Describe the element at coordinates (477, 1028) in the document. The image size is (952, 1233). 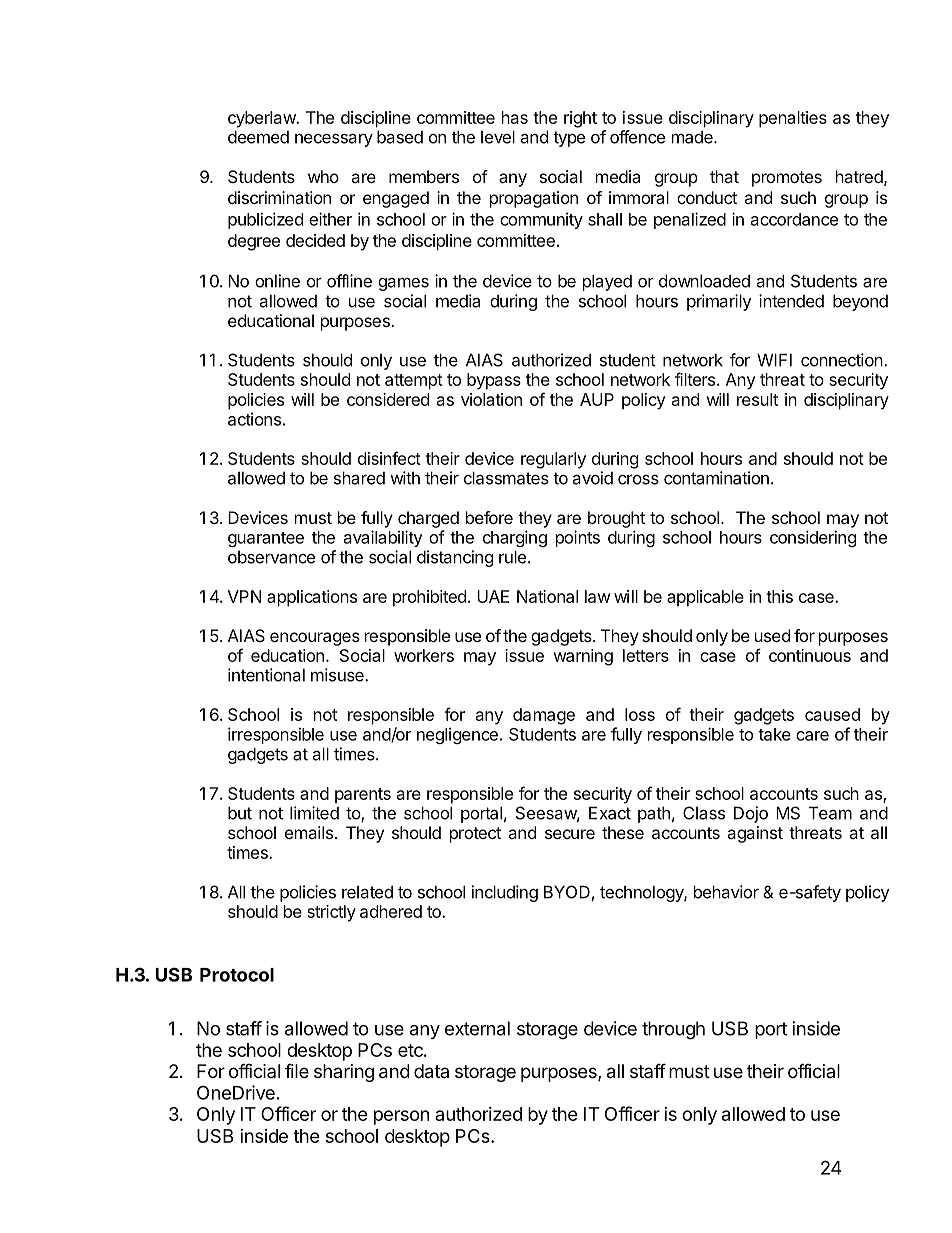
I see `external` at that location.
